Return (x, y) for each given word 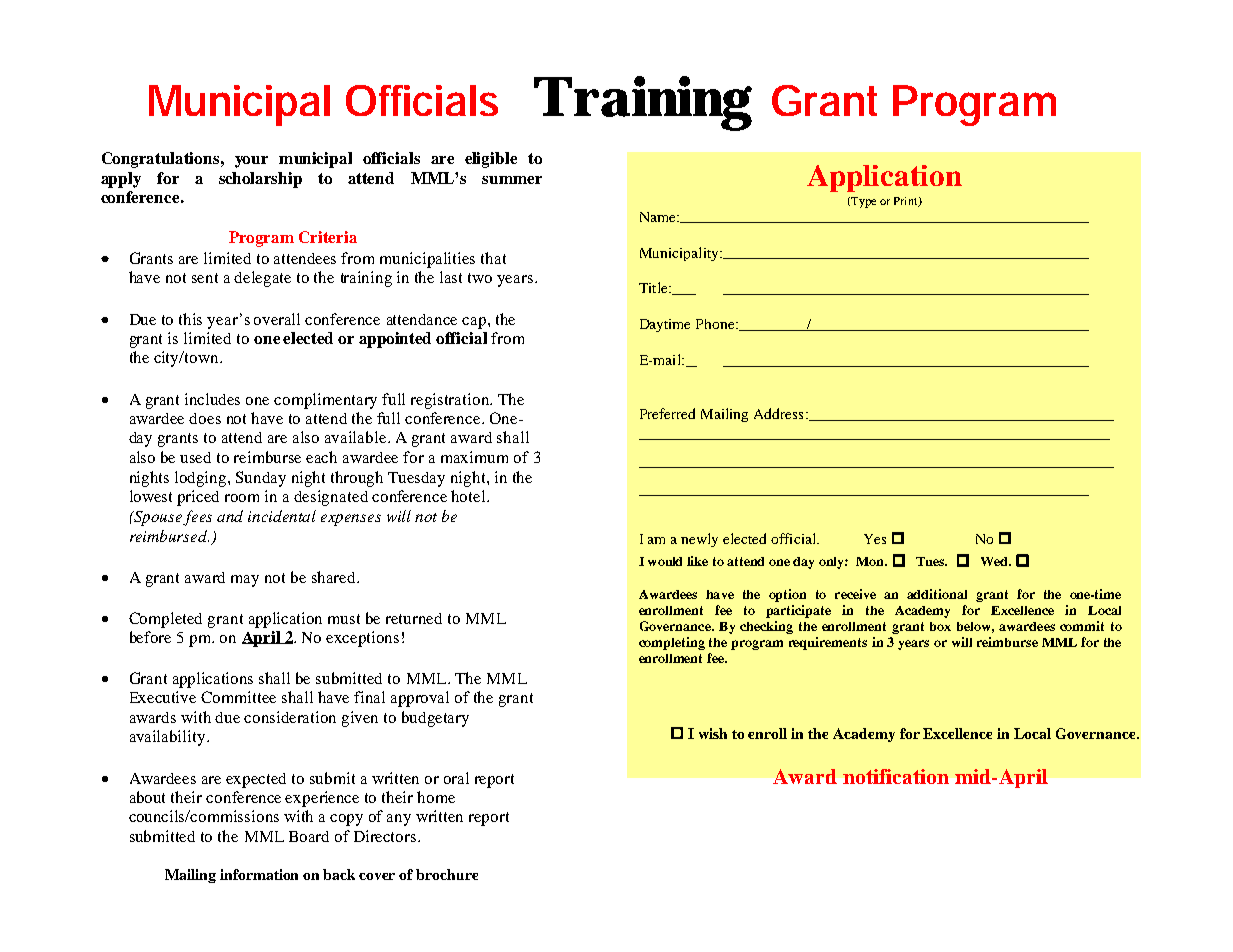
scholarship (260, 180)
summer (512, 180)
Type (862, 202)
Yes (875, 539)
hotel (469, 496)
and (230, 516)
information (259, 874)
